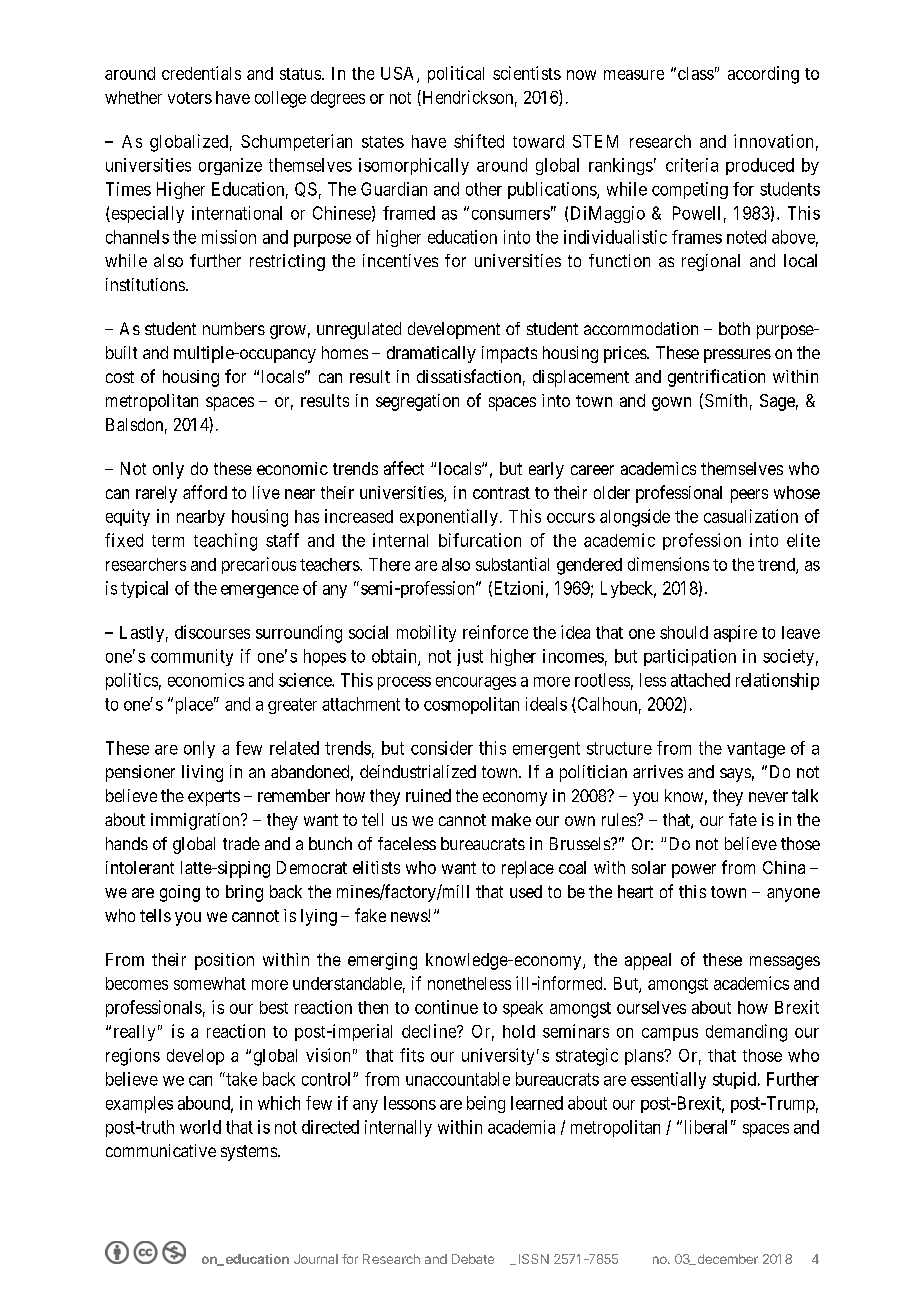 This screenshot has width=924, height=1308. Describe the element at coordinates (473, 1259) in the screenshot. I see `Debate` at that location.
